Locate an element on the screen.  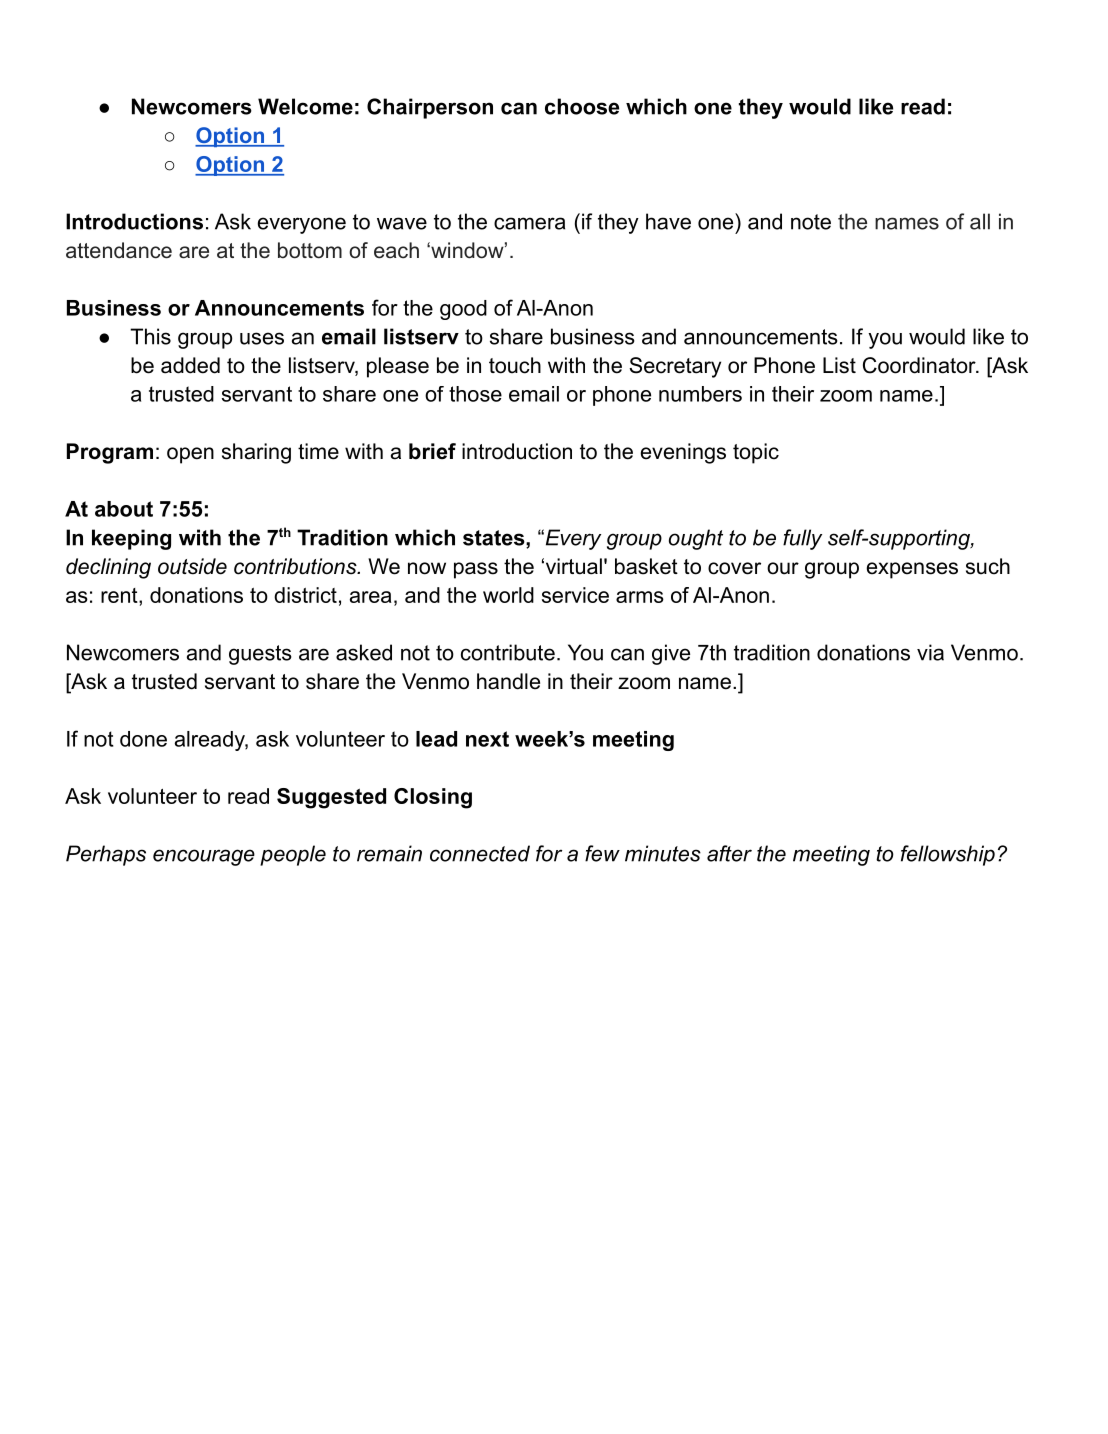
encourage is located at coordinates (204, 857).
